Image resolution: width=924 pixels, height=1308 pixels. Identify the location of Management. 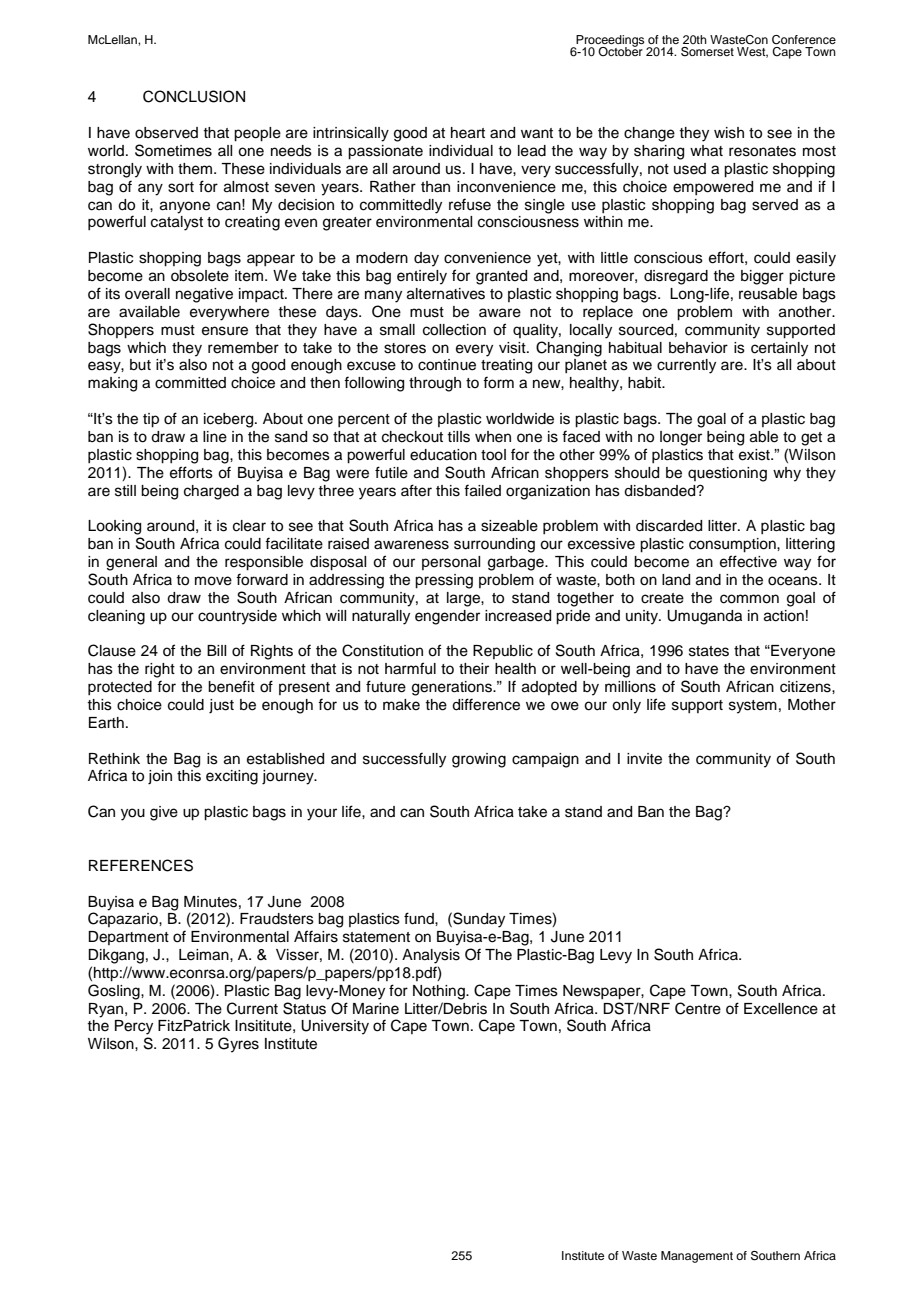
(697, 1257).
